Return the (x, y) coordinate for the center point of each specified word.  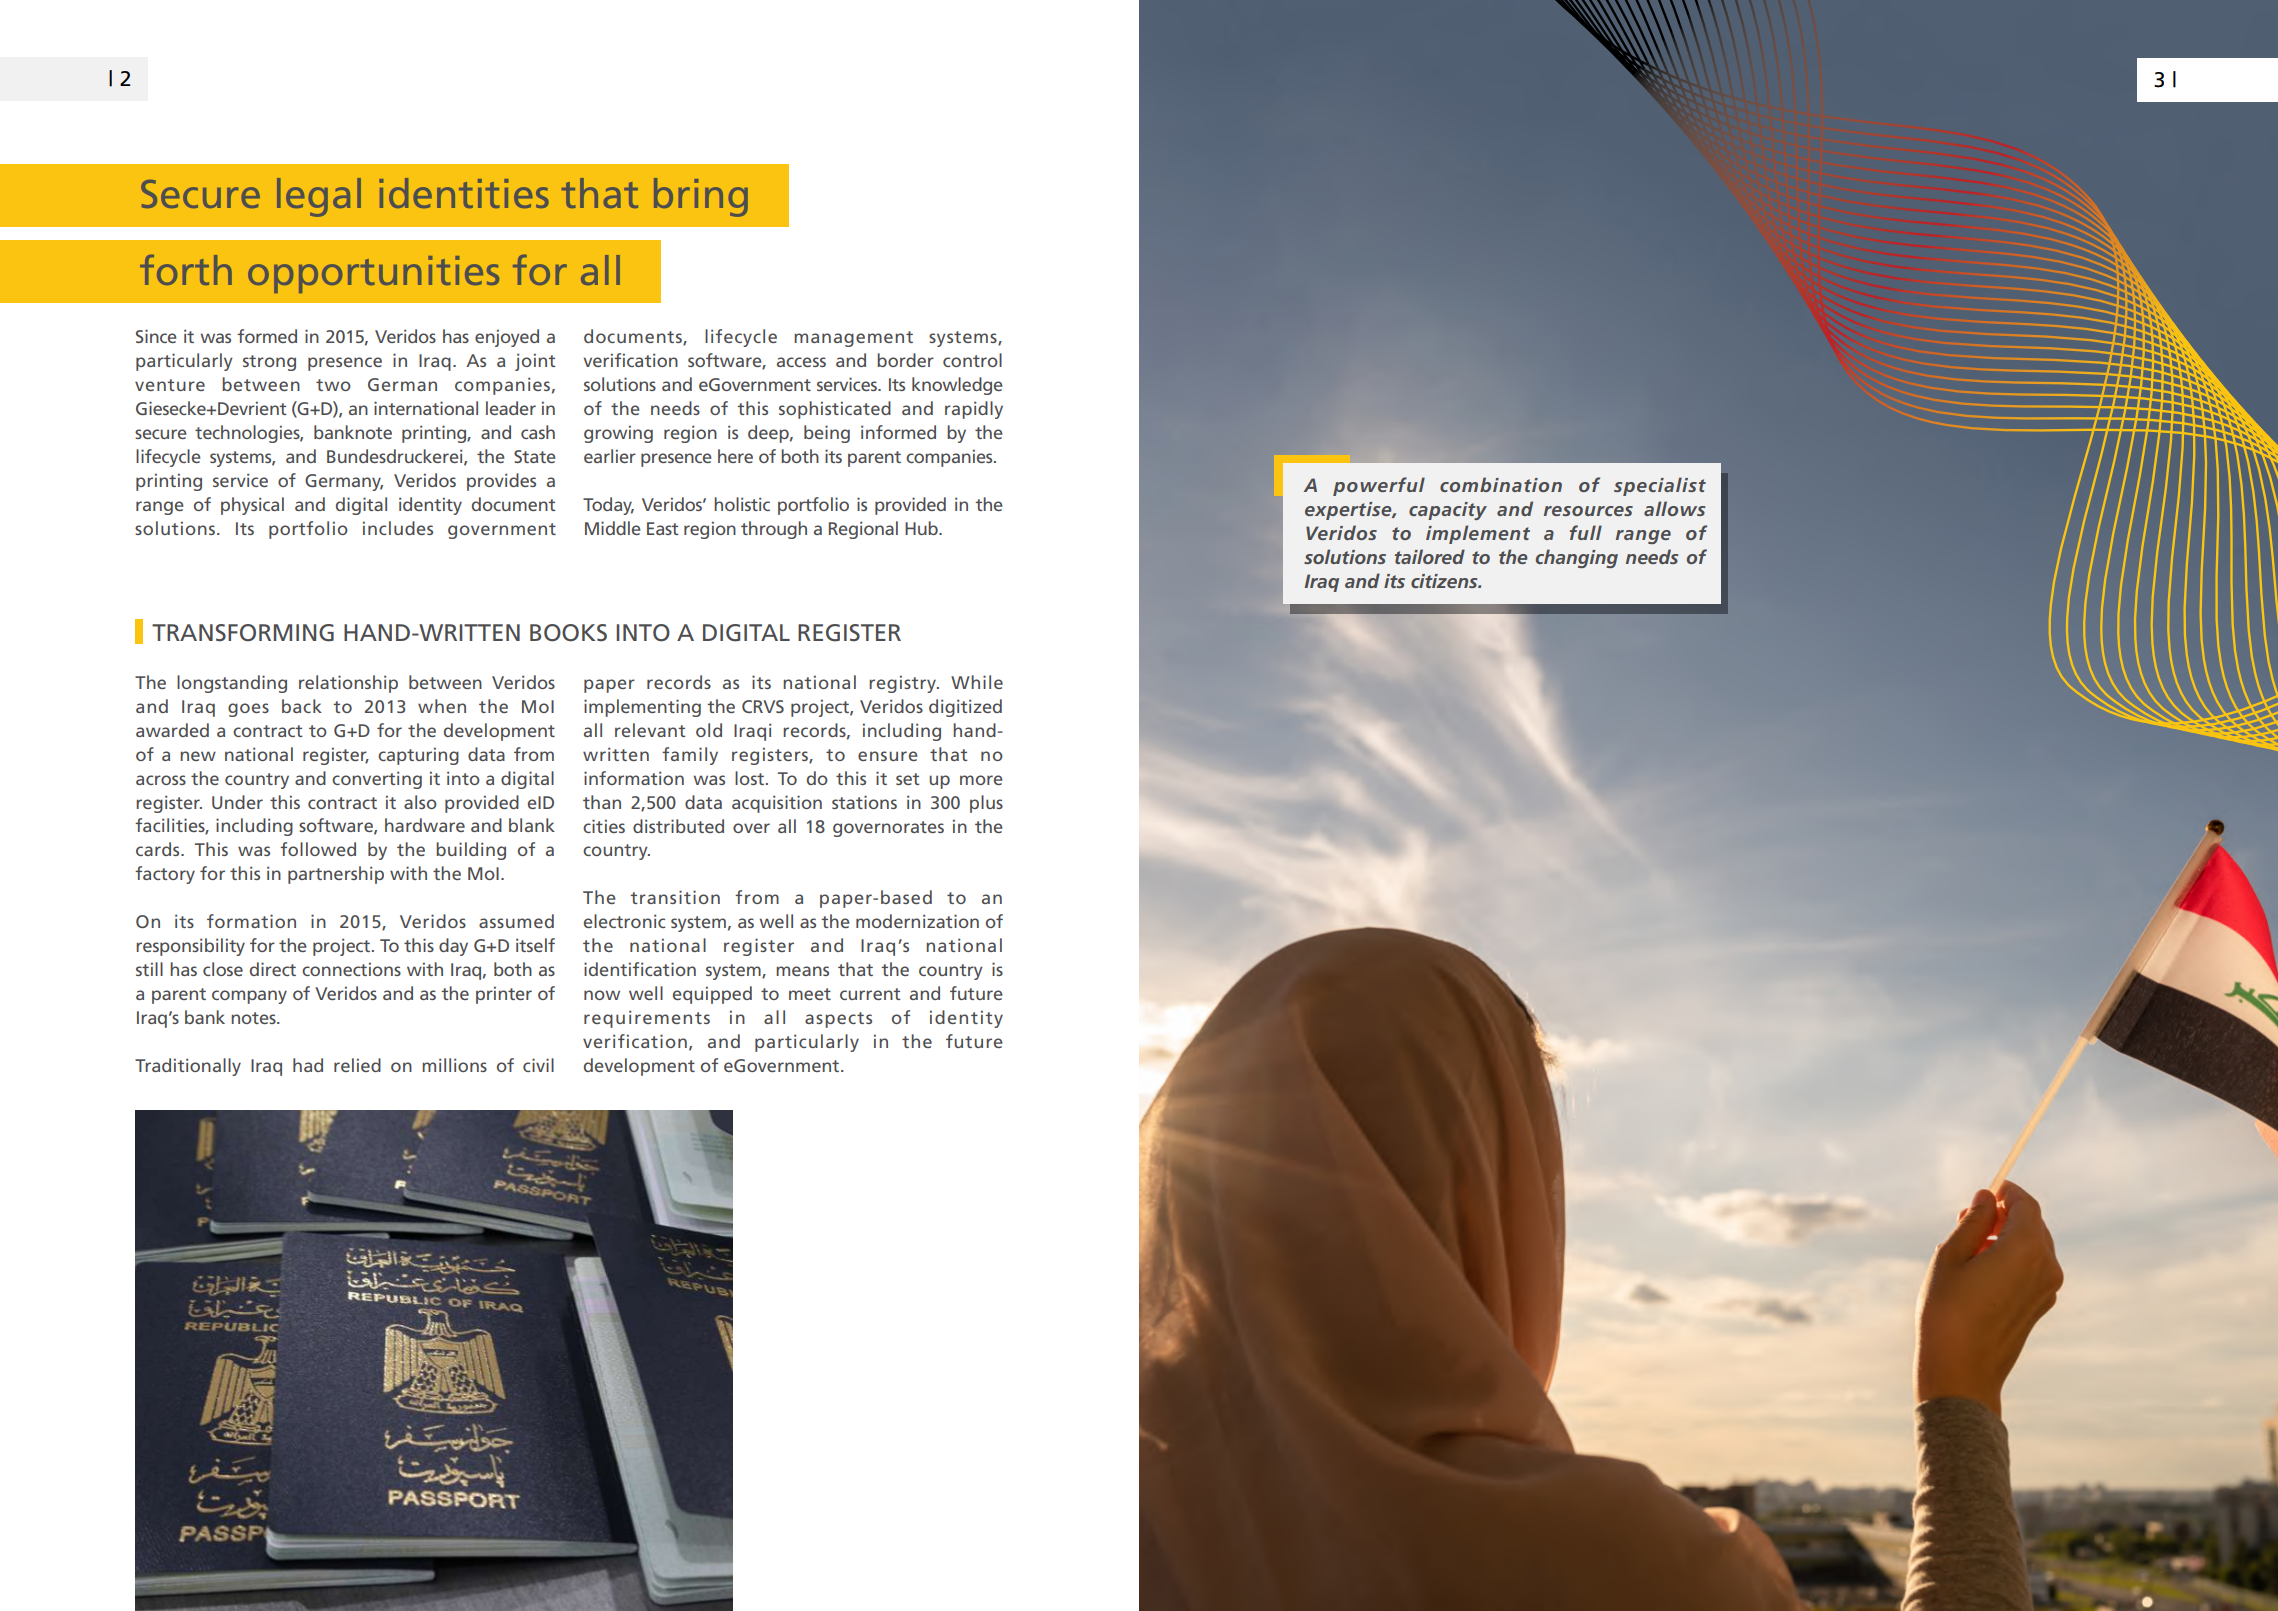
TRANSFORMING (243, 633)
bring (701, 197)
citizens (1445, 581)
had (308, 1065)
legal (319, 197)
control (972, 360)
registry (903, 684)
